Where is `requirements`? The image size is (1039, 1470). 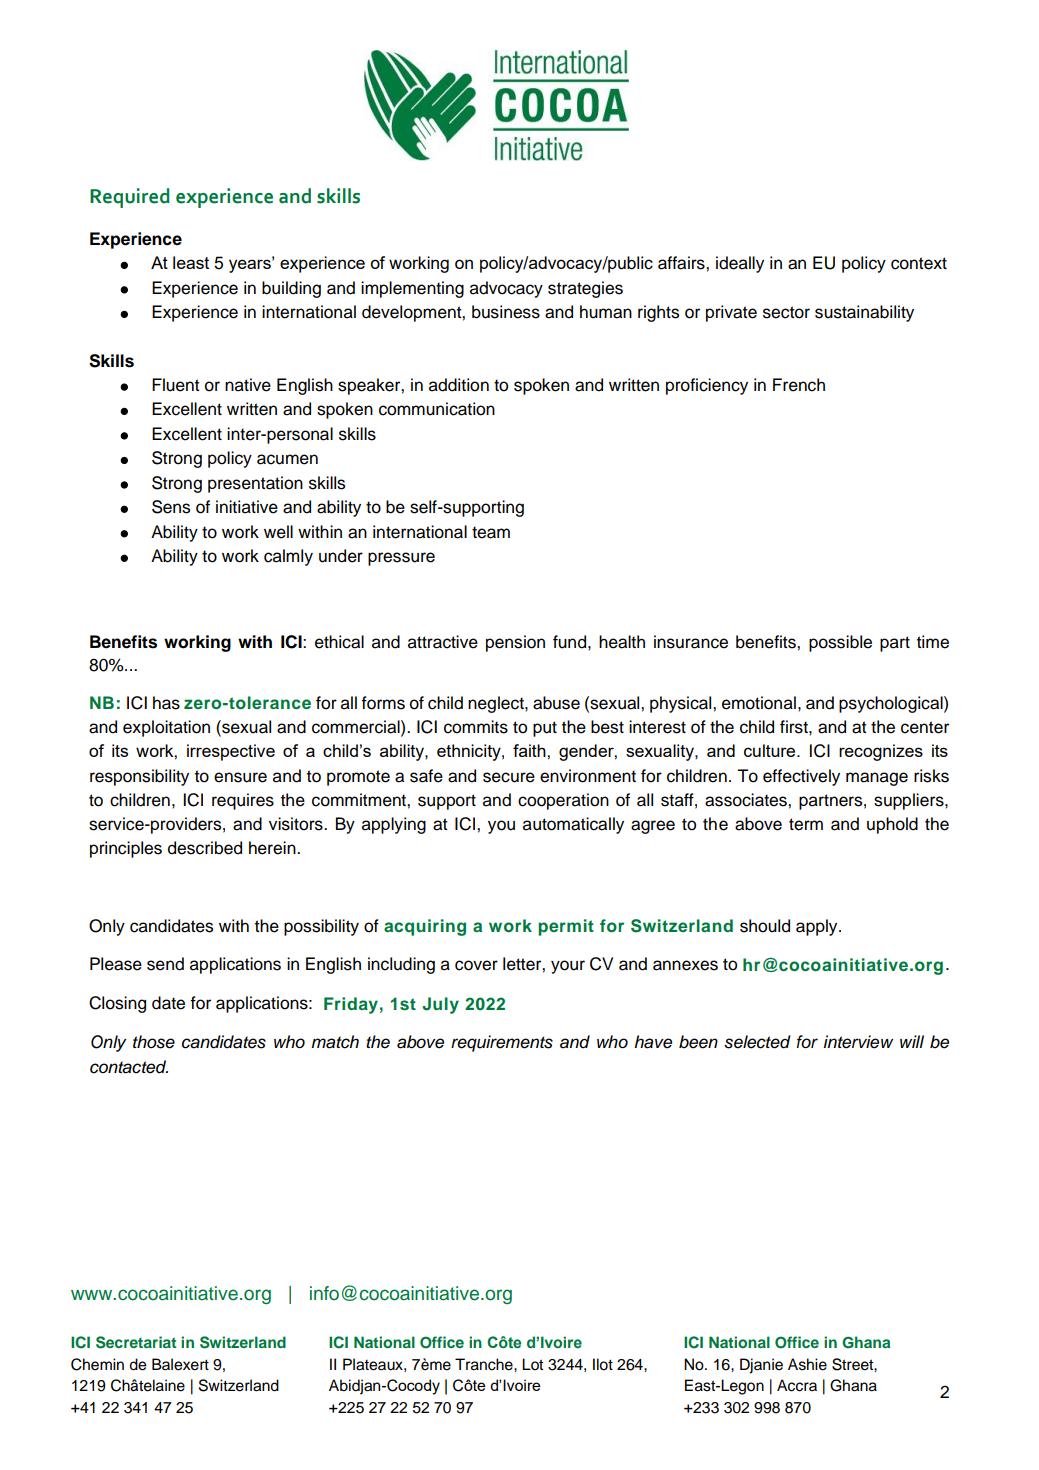 requirements is located at coordinates (502, 1043).
